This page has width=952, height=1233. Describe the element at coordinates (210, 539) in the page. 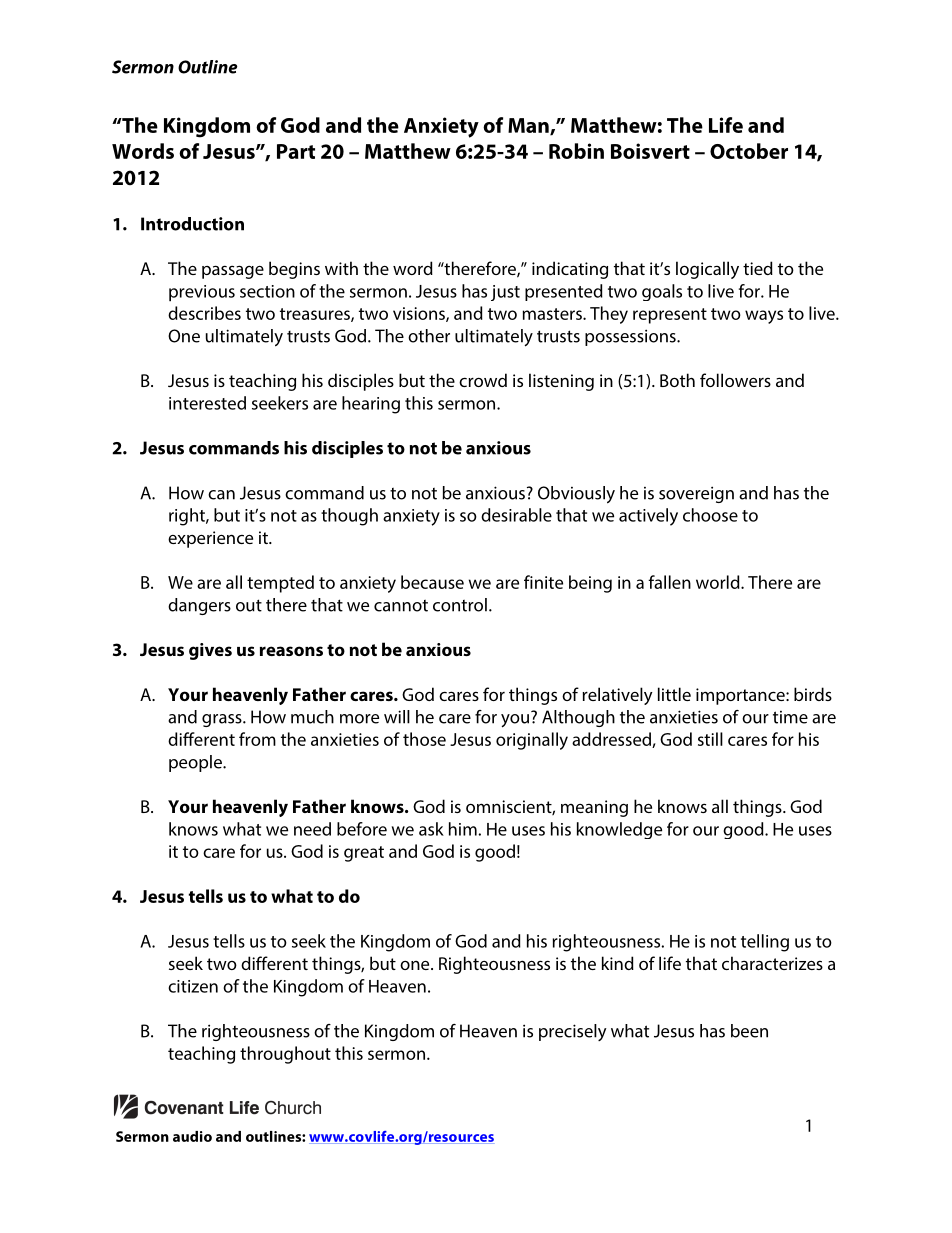

I see `experience` at that location.
